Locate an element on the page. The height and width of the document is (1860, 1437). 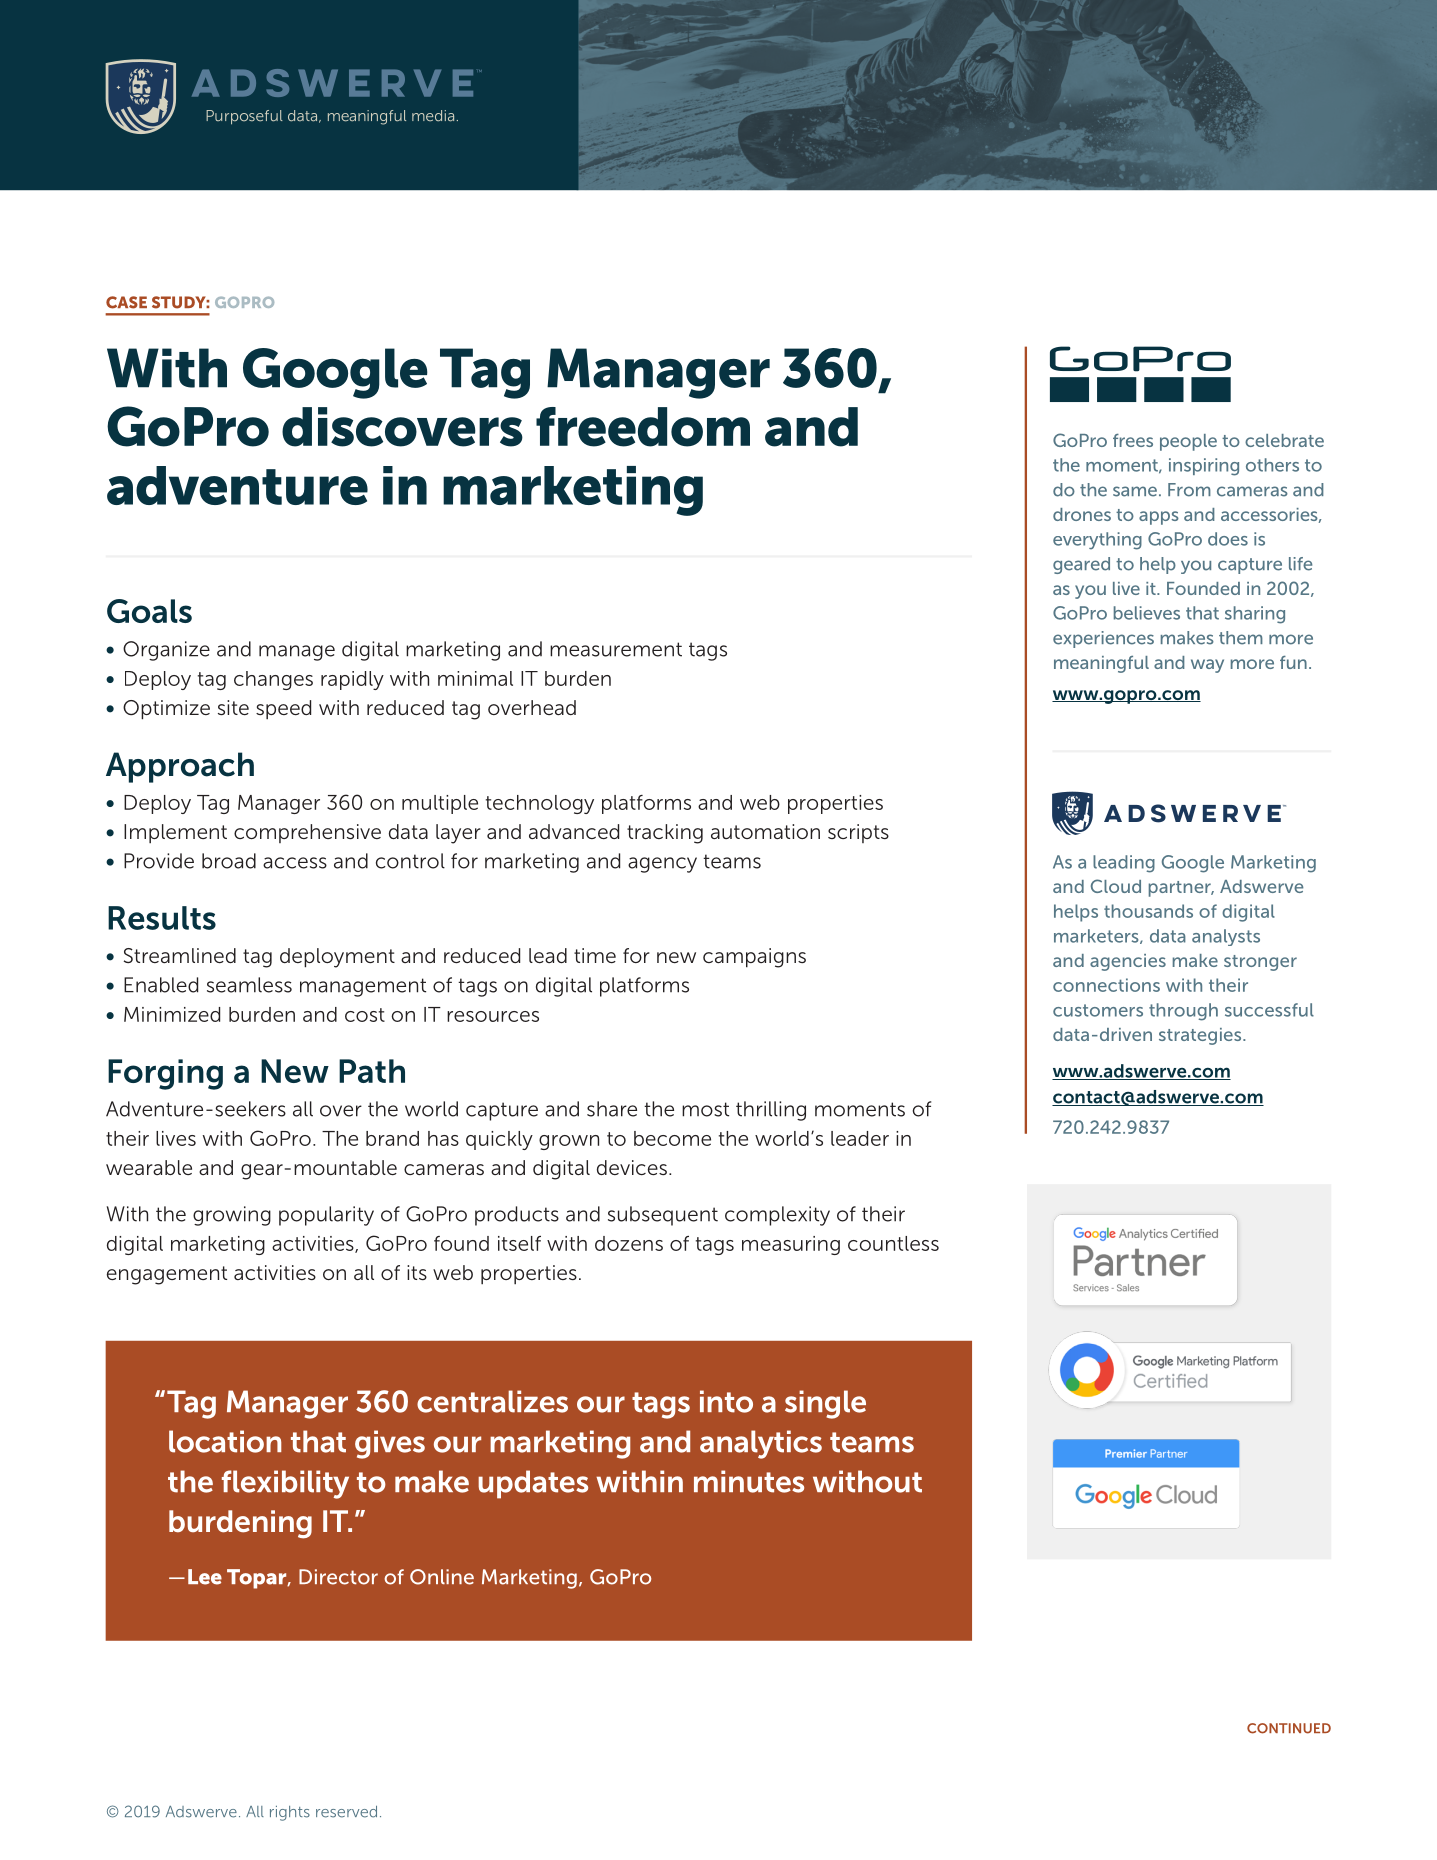
most is located at coordinates (705, 1109).
